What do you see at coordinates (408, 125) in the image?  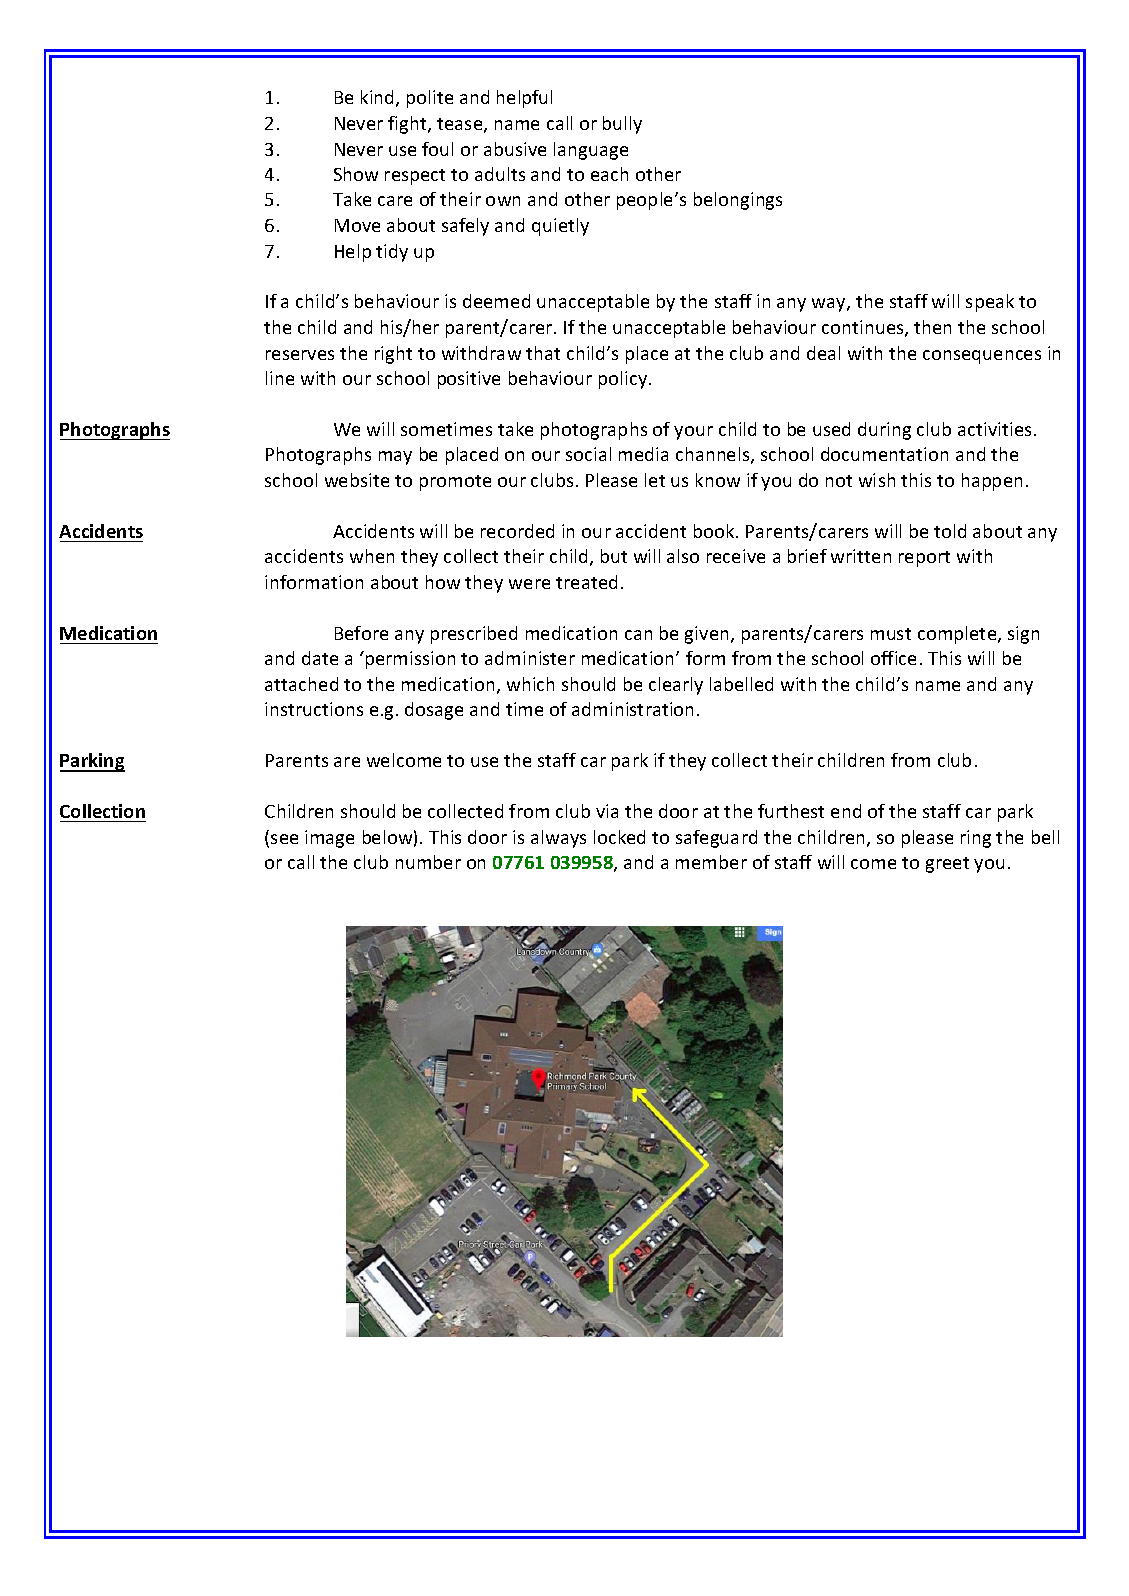 I see `fight` at bounding box center [408, 125].
